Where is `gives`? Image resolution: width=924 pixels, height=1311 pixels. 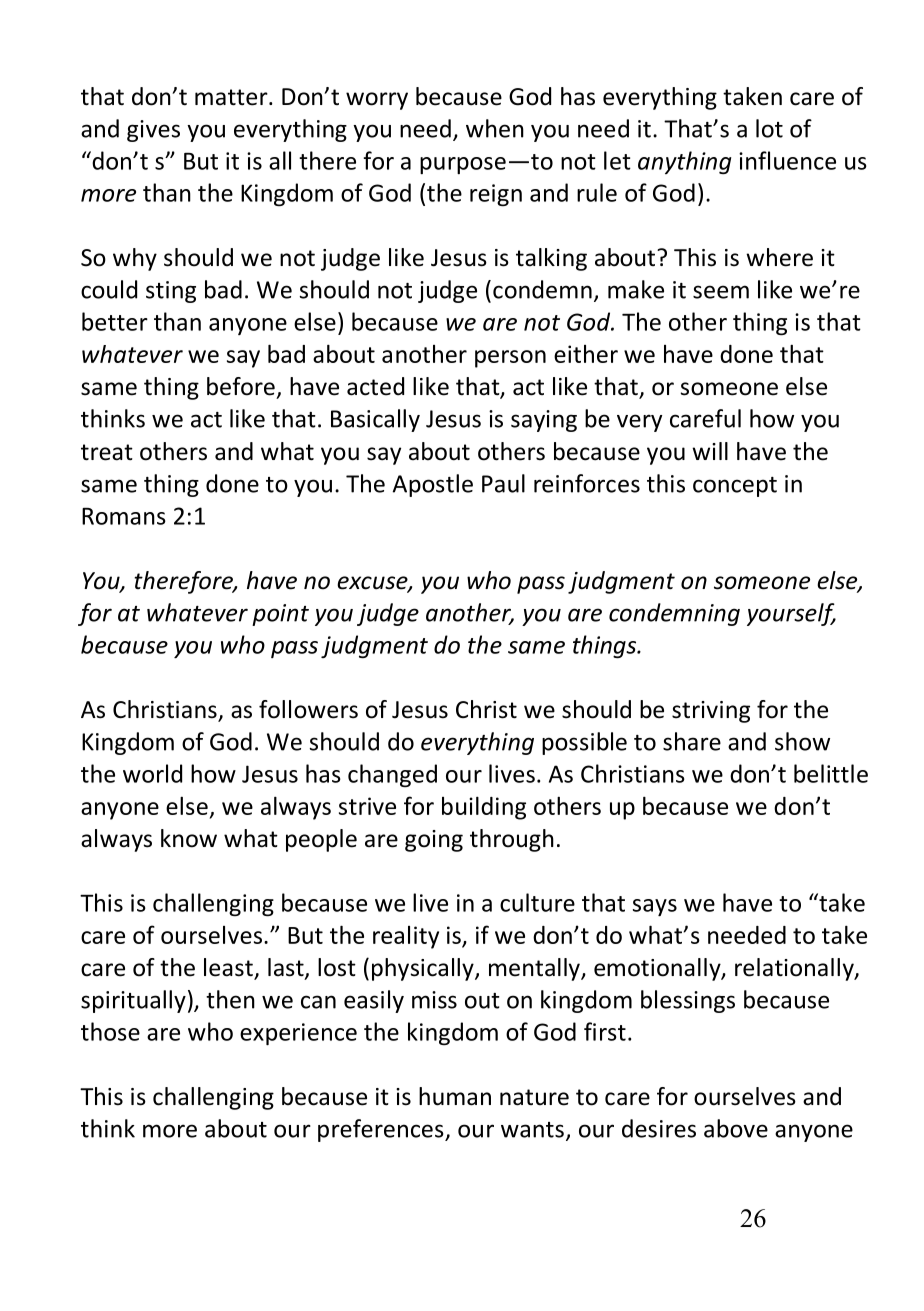
gives is located at coordinates (153, 131).
